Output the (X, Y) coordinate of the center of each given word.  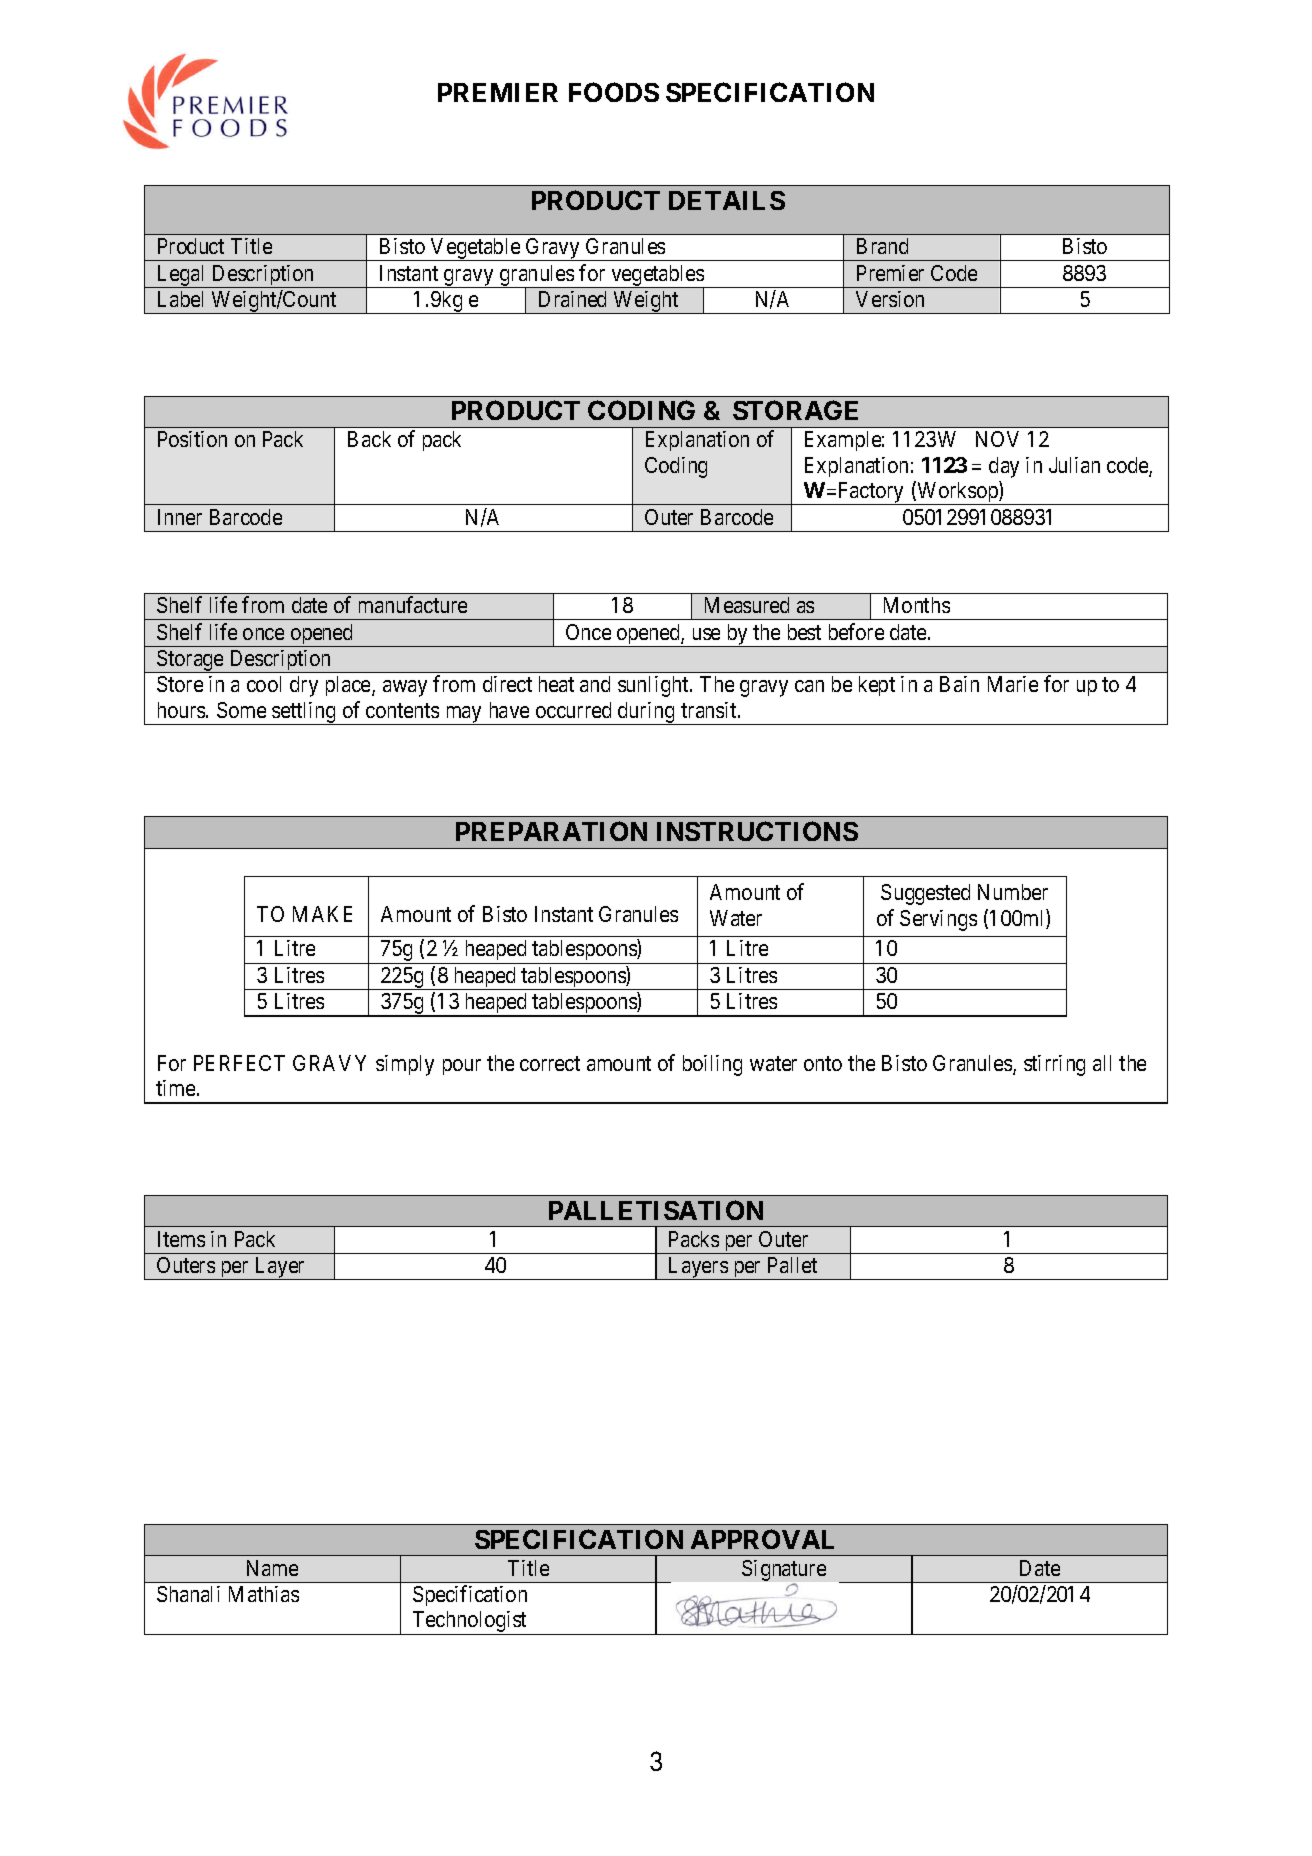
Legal (181, 276)
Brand (882, 246)
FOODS (614, 92)
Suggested (925, 894)
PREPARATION (551, 831)
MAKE (322, 914)
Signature (784, 1570)
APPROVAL (762, 1539)
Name (272, 1568)
